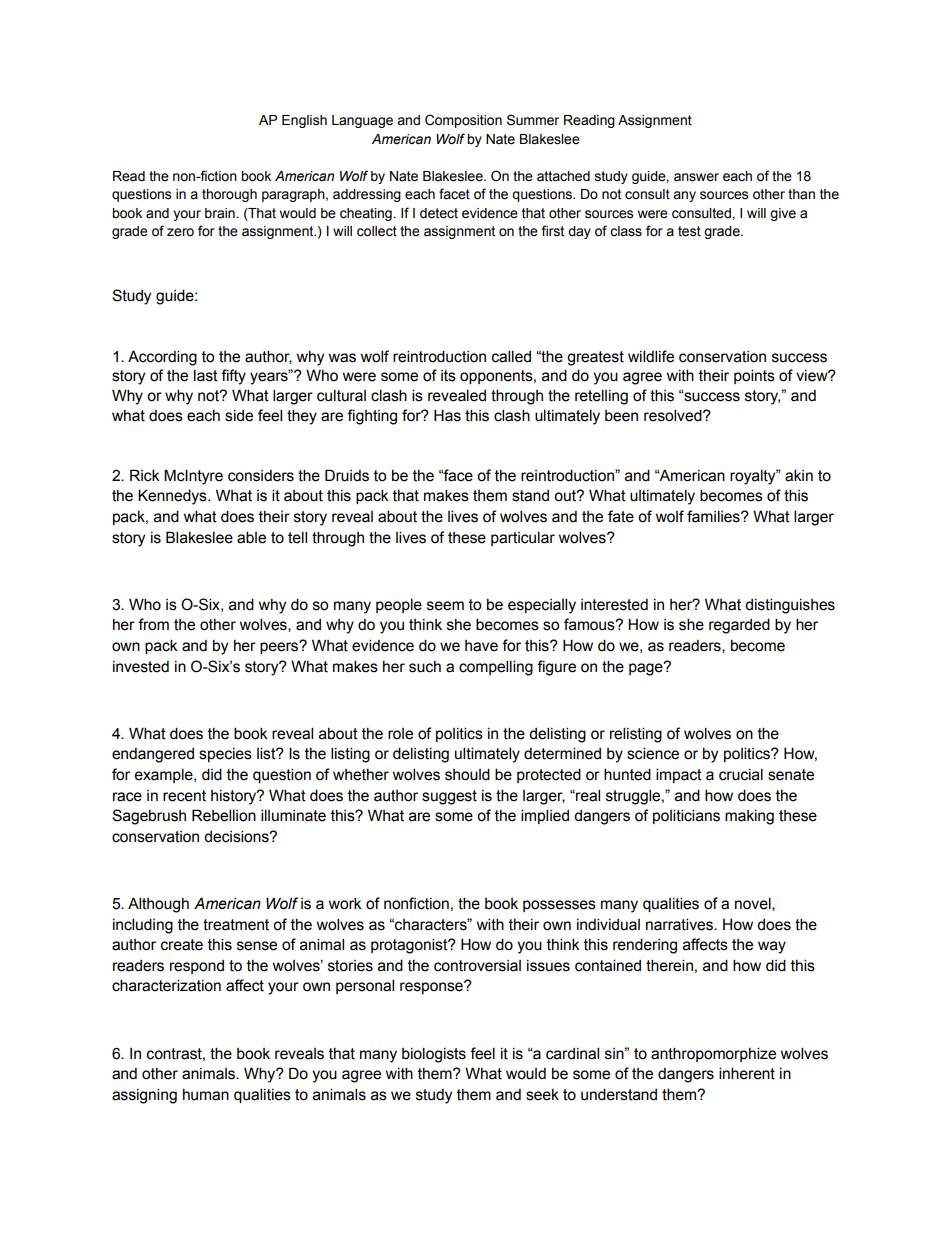 This screenshot has height=1233, width=952. I want to click on answer, so click(696, 177).
